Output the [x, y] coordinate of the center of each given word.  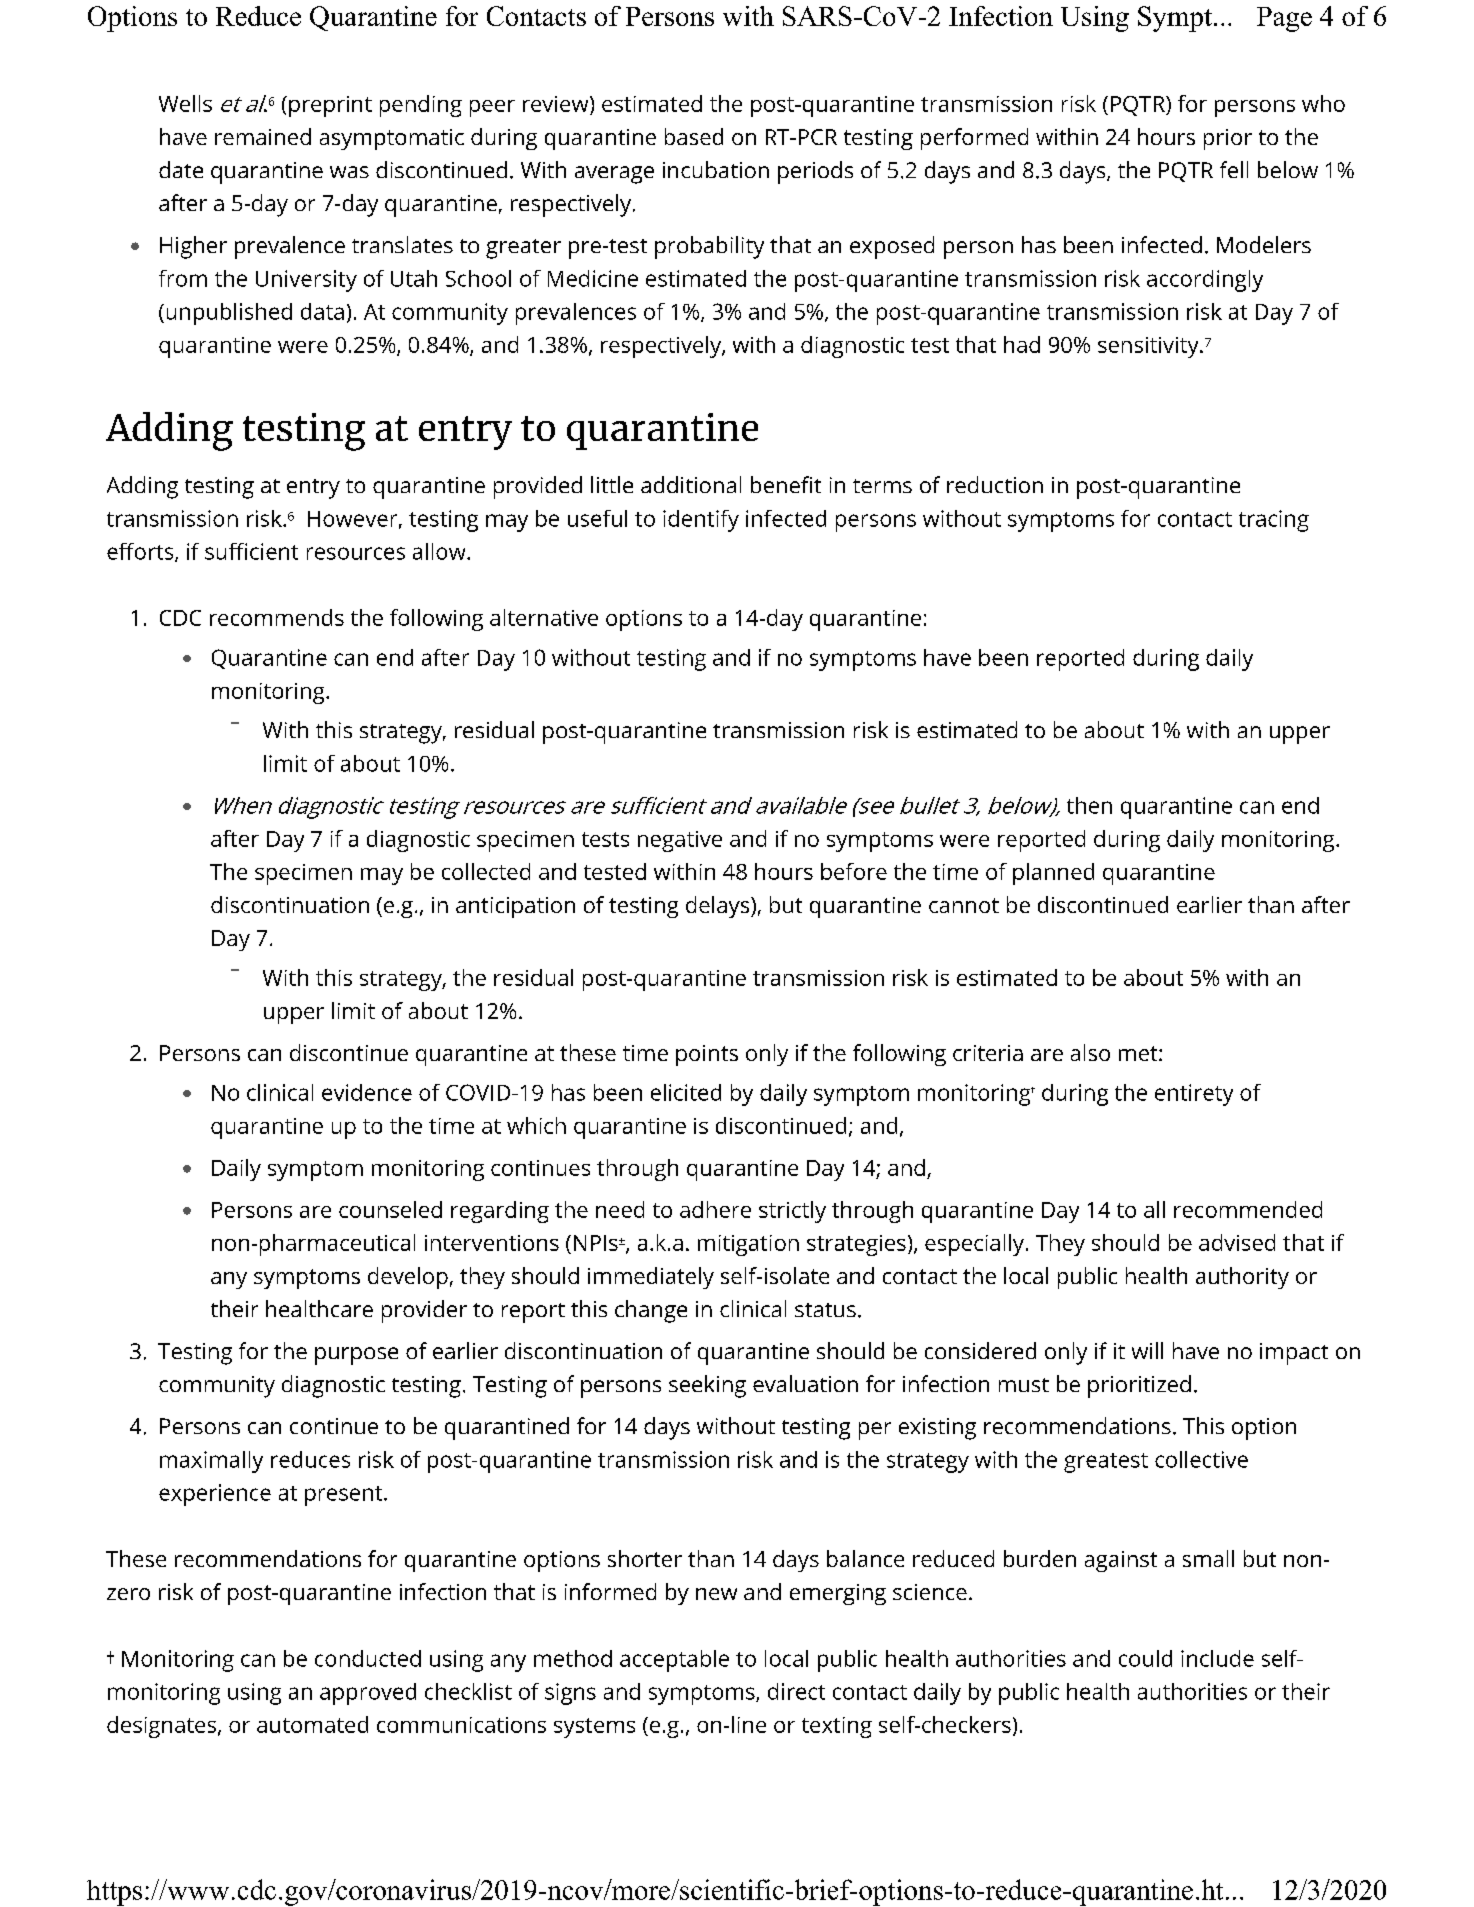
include [1217, 1658]
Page [1284, 19]
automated [312, 1724]
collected [486, 871]
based [694, 136]
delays [719, 907]
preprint [330, 106]
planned [1053, 874]
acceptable [674, 1661]
